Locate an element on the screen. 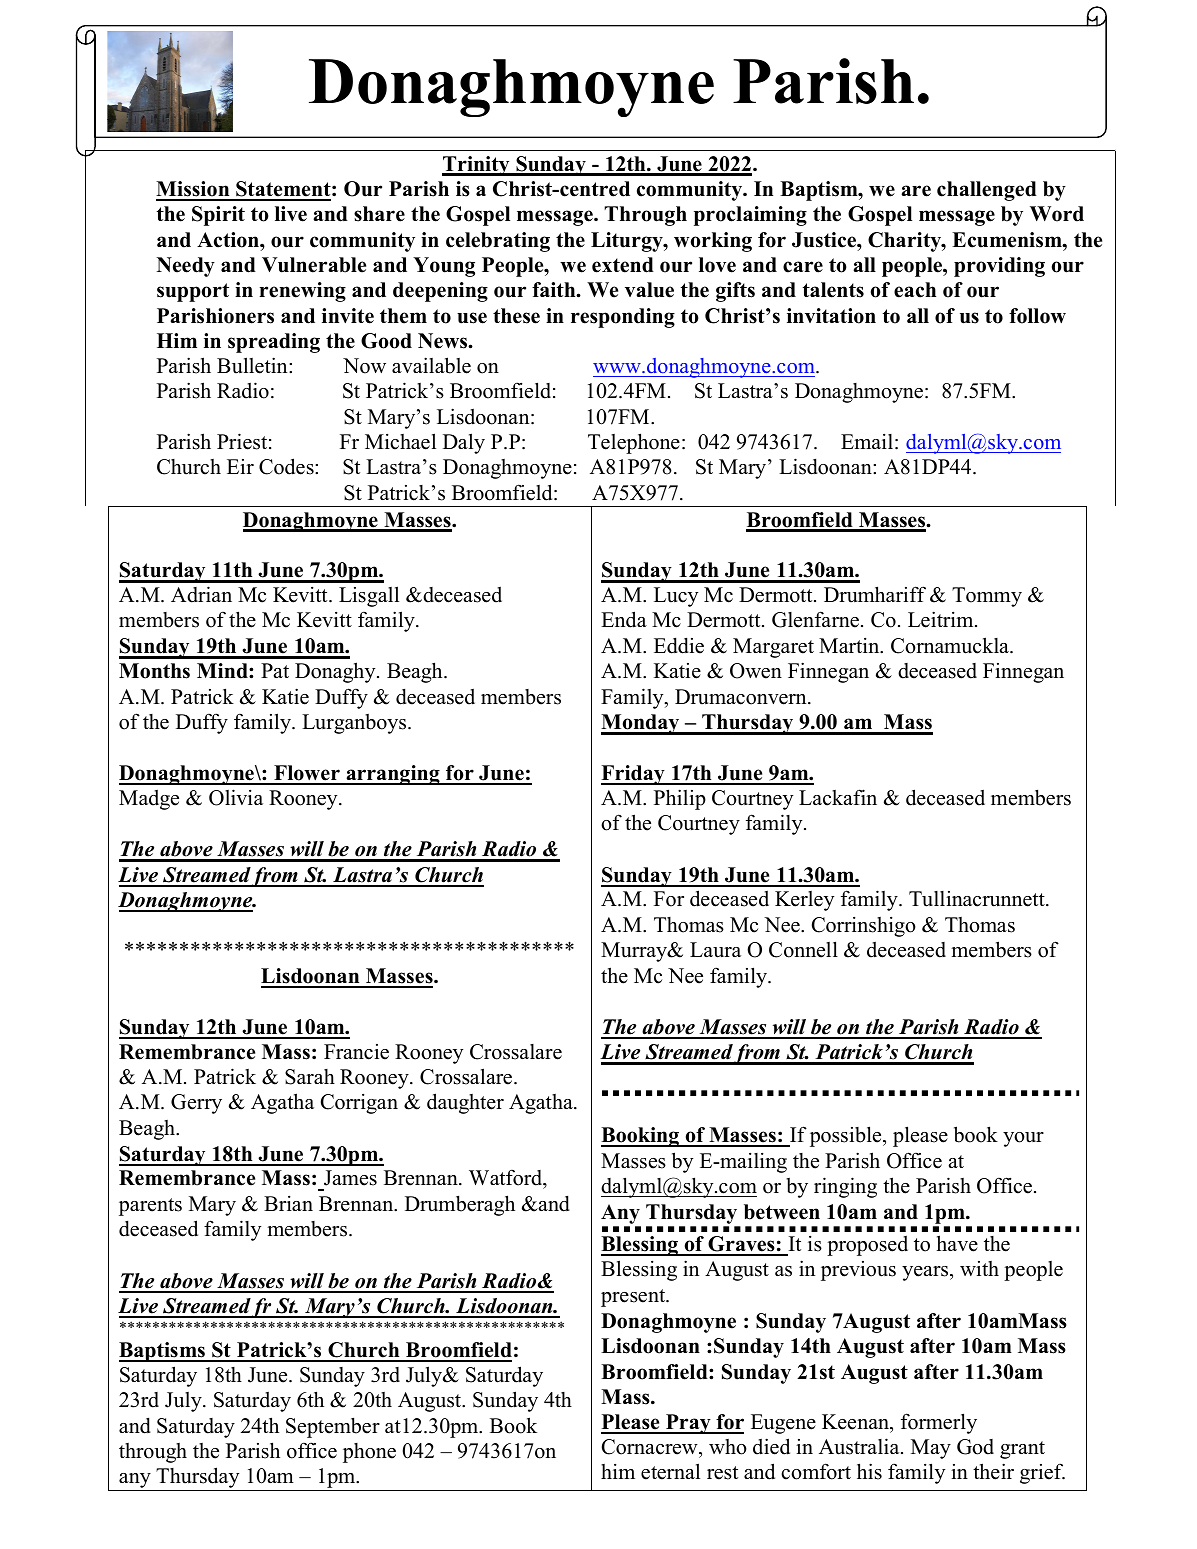  daughter is located at coordinates (465, 1103).
